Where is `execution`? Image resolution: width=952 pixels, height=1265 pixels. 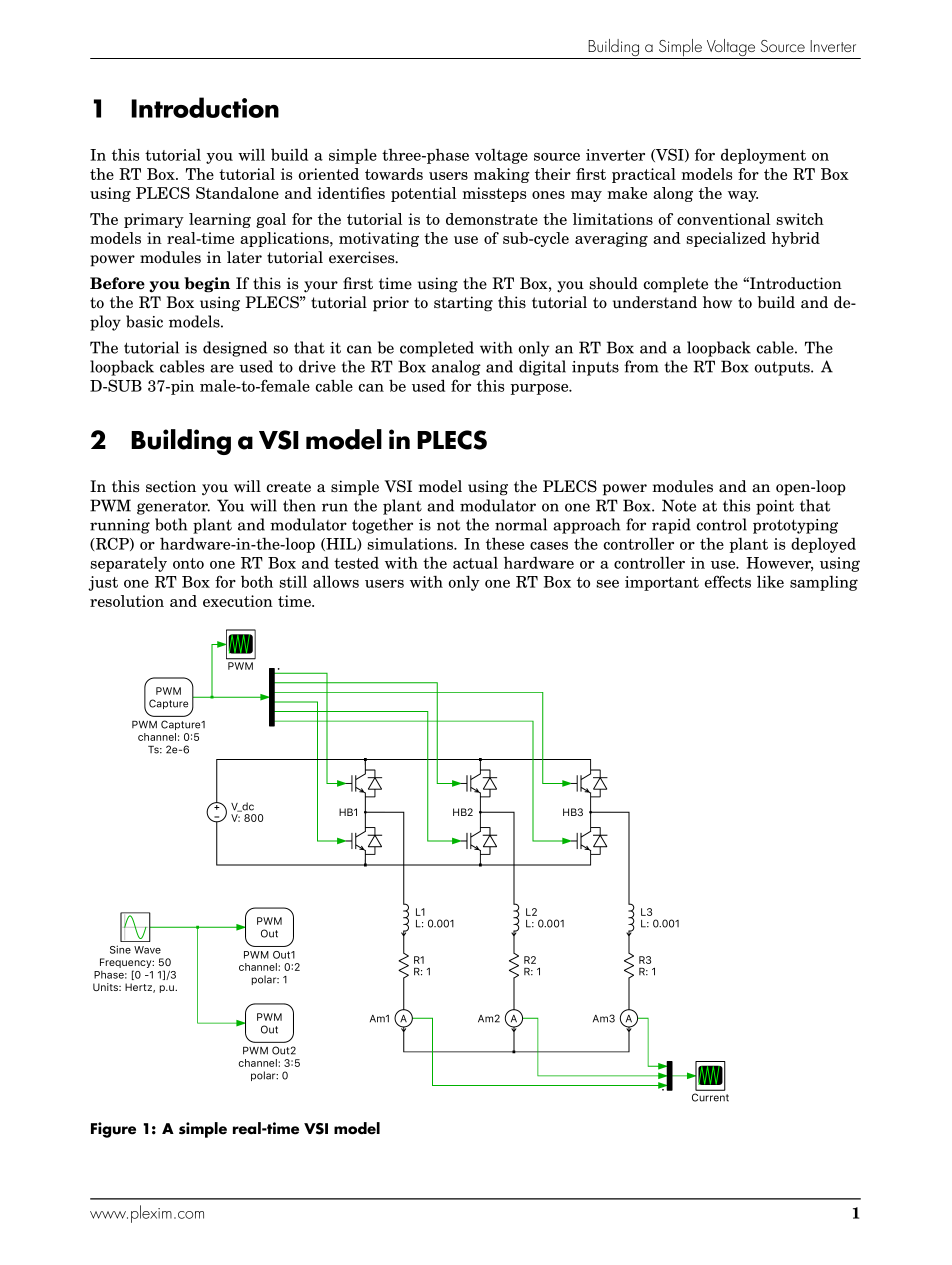 execution is located at coordinates (238, 601).
